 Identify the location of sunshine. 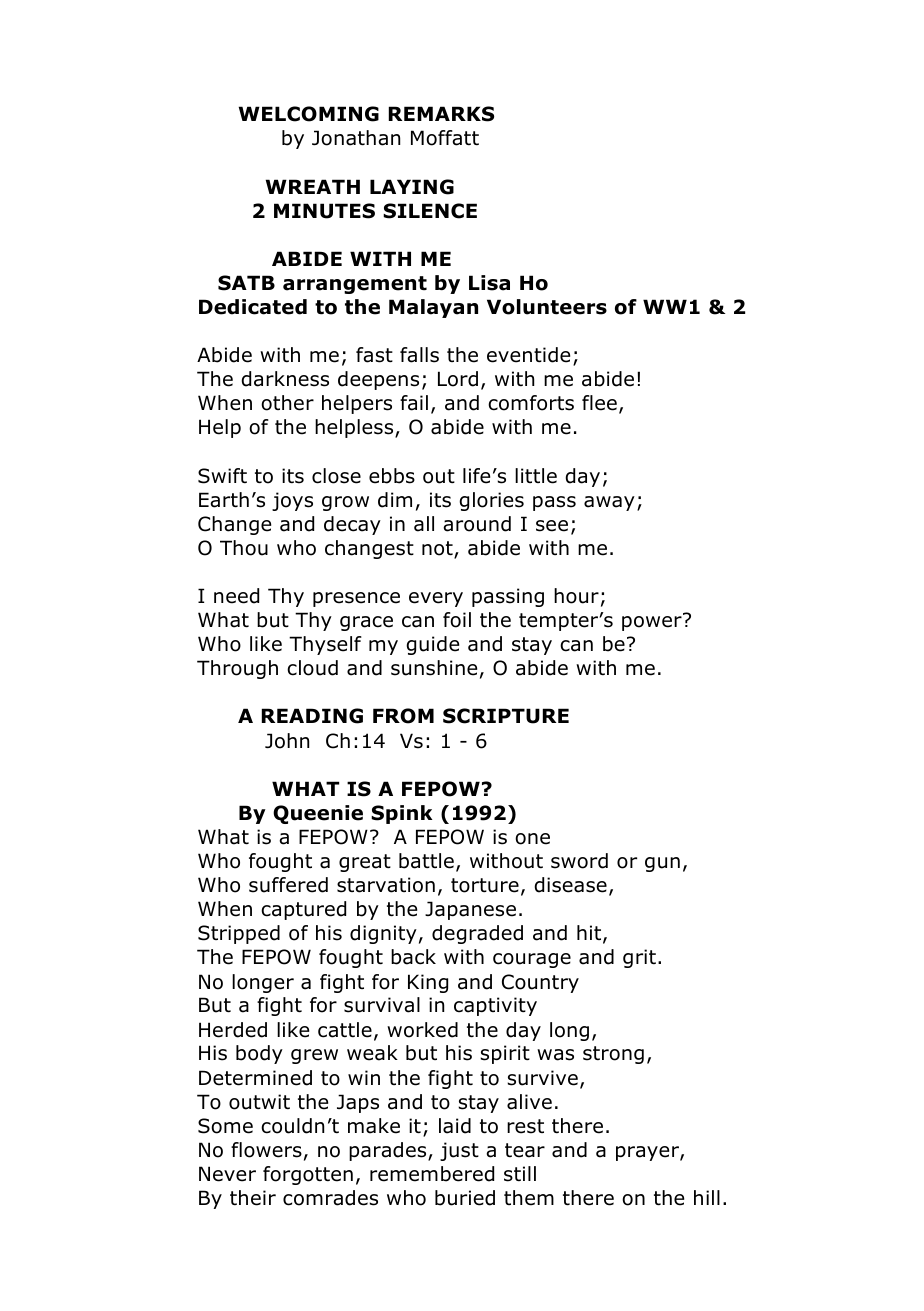
(434, 668).
